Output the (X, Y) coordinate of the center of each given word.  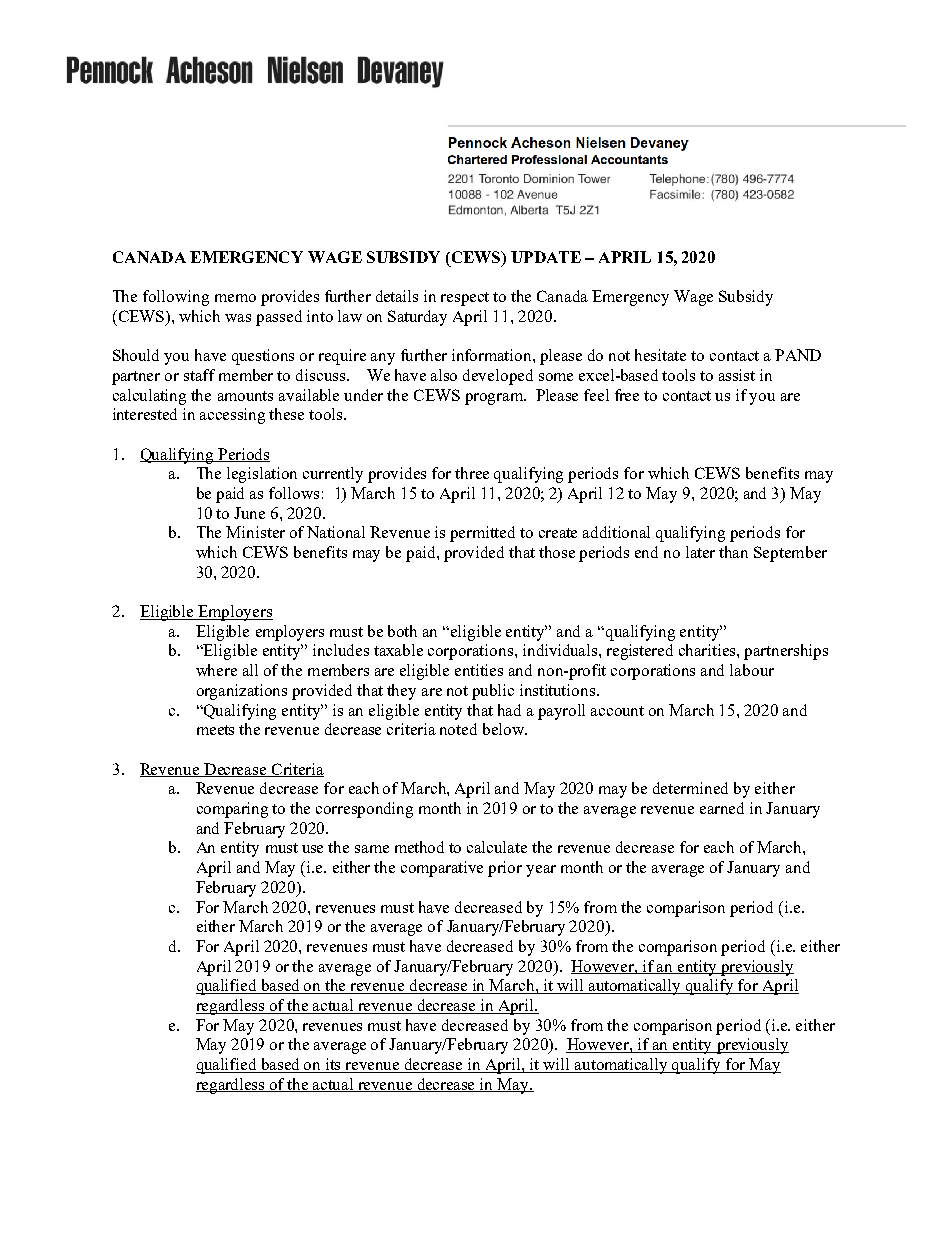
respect (465, 299)
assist (737, 375)
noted (458, 729)
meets (215, 730)
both (402, 631)
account (617, 711)
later (700, 552)
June (249, 513)
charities (708, 650)
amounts (245, 396)
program (495, 399)
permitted (482, 534)
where (216, 670)
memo (235, 298)
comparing (232, 810)
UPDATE (546, 257)
